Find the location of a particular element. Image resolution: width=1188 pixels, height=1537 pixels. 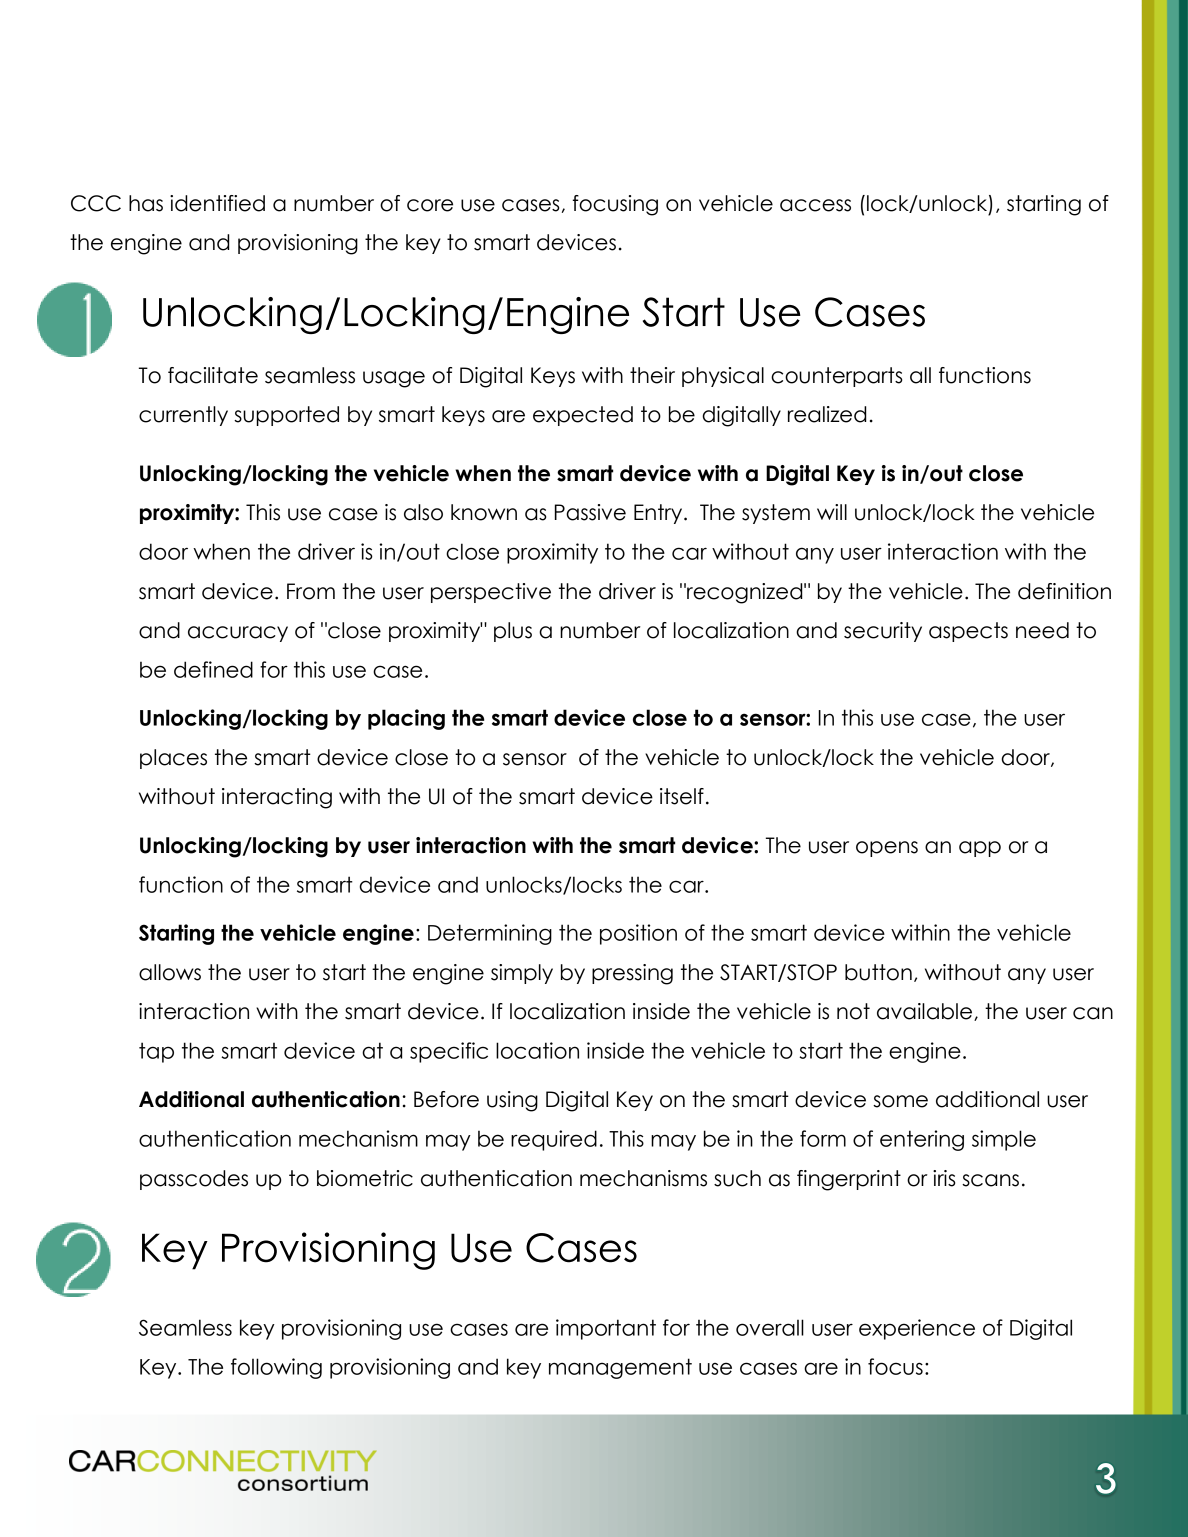

places is located at coordinates (173, 759).
